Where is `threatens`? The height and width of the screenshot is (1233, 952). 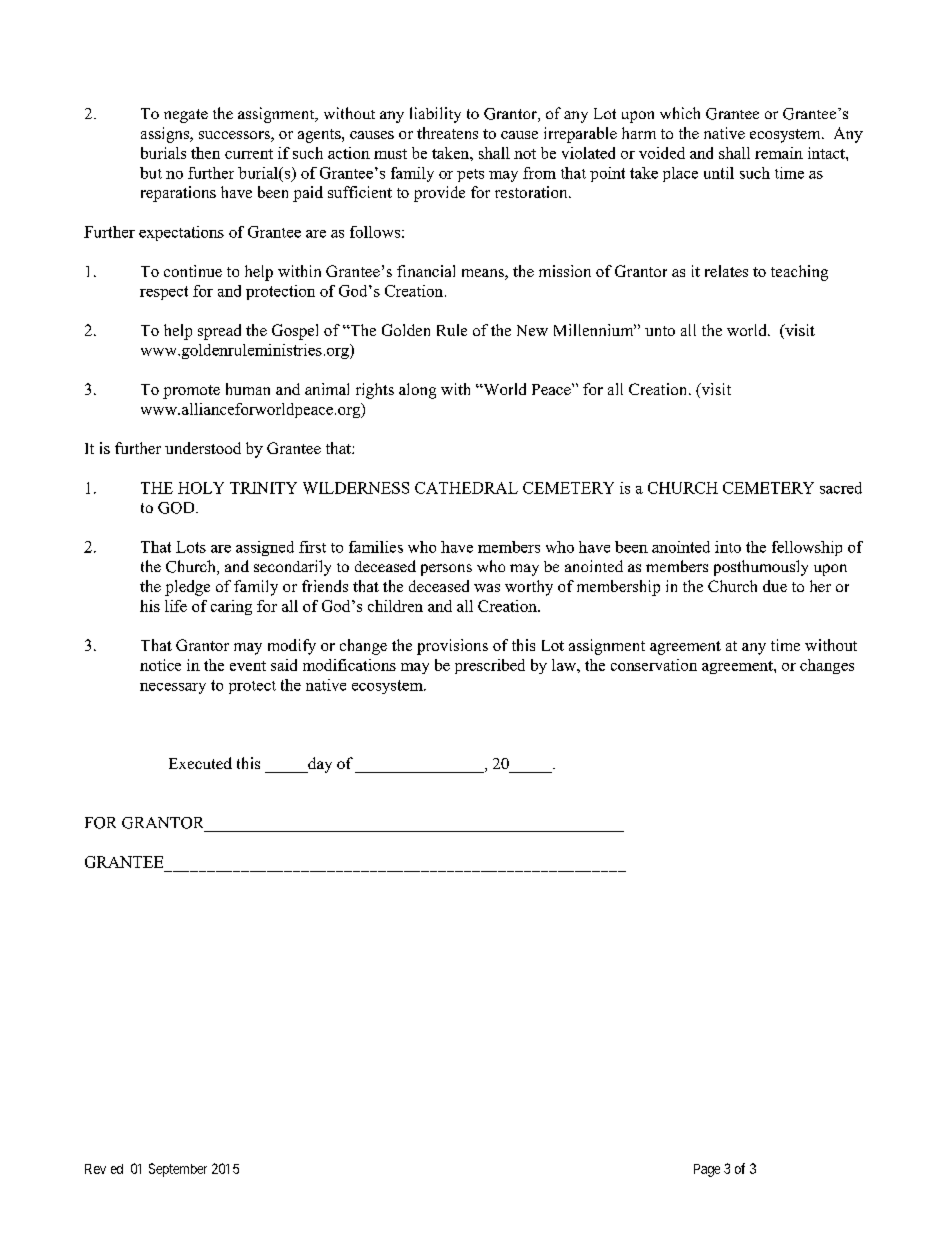
threatens is located at coordinates (447, 133).
